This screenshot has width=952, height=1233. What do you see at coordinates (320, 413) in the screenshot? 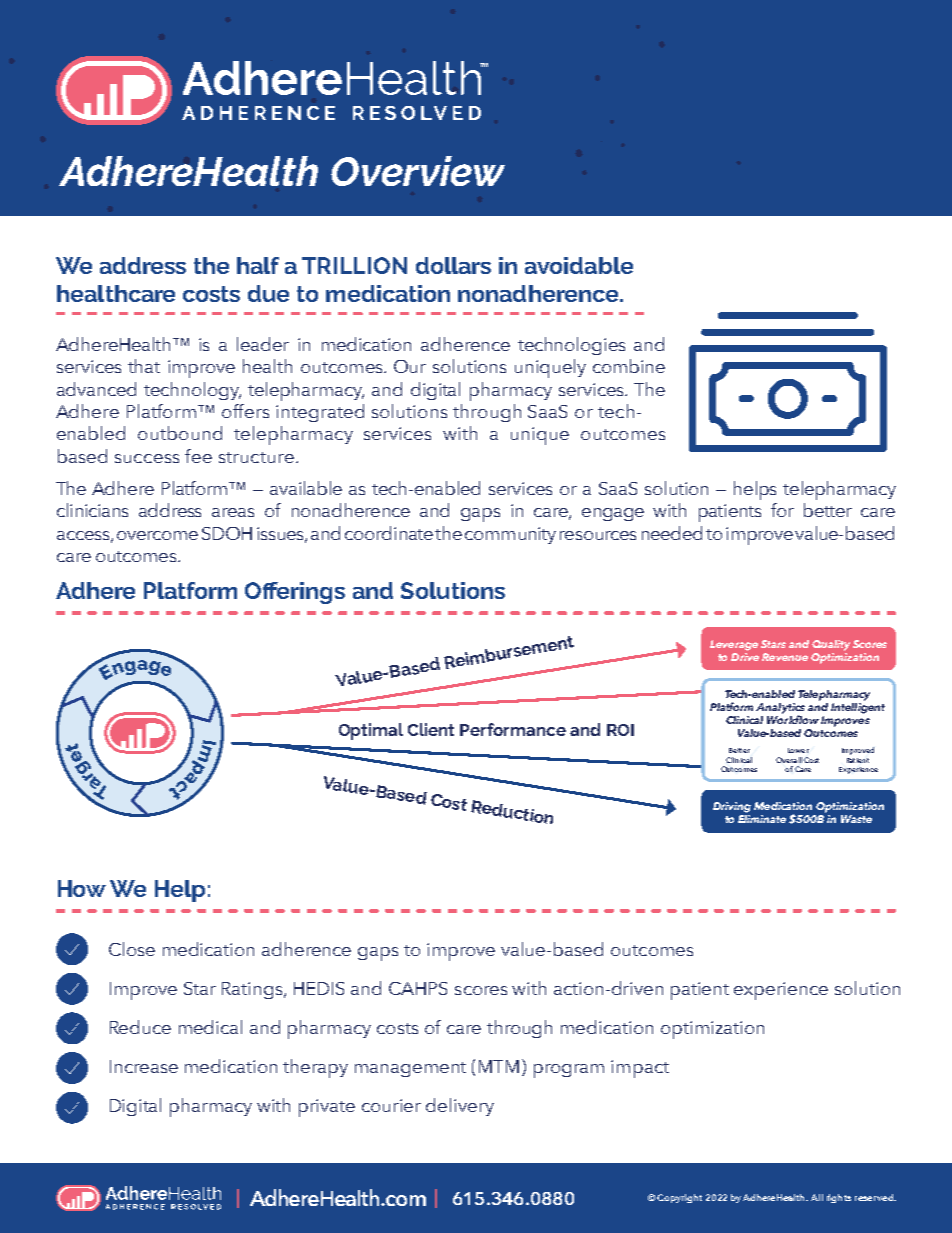
I see `integrated` at bounding box center [320, 413].
